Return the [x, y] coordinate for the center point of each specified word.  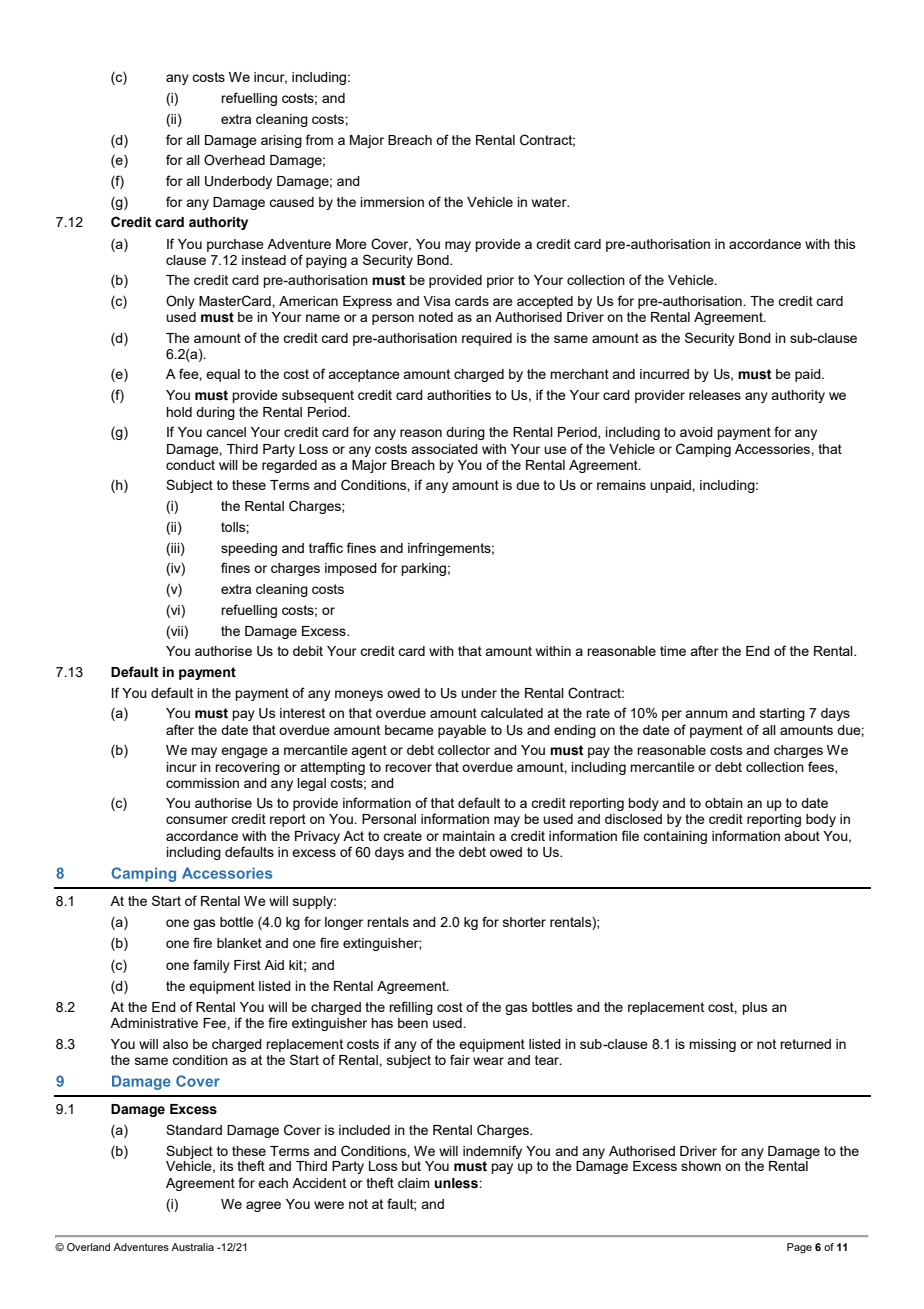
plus [755, 1008]
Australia [192, 1247]
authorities [459, 395]
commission [202, 783]
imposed [351, 569]
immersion [392, 202]
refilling [411, 1008]
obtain [724, 803]
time [673, 651]
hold [179, 412]
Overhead [234, 160]
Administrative [154, 1023]
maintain [469, 836]
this [845, 244]
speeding [249, 549]
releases [715, 395]
